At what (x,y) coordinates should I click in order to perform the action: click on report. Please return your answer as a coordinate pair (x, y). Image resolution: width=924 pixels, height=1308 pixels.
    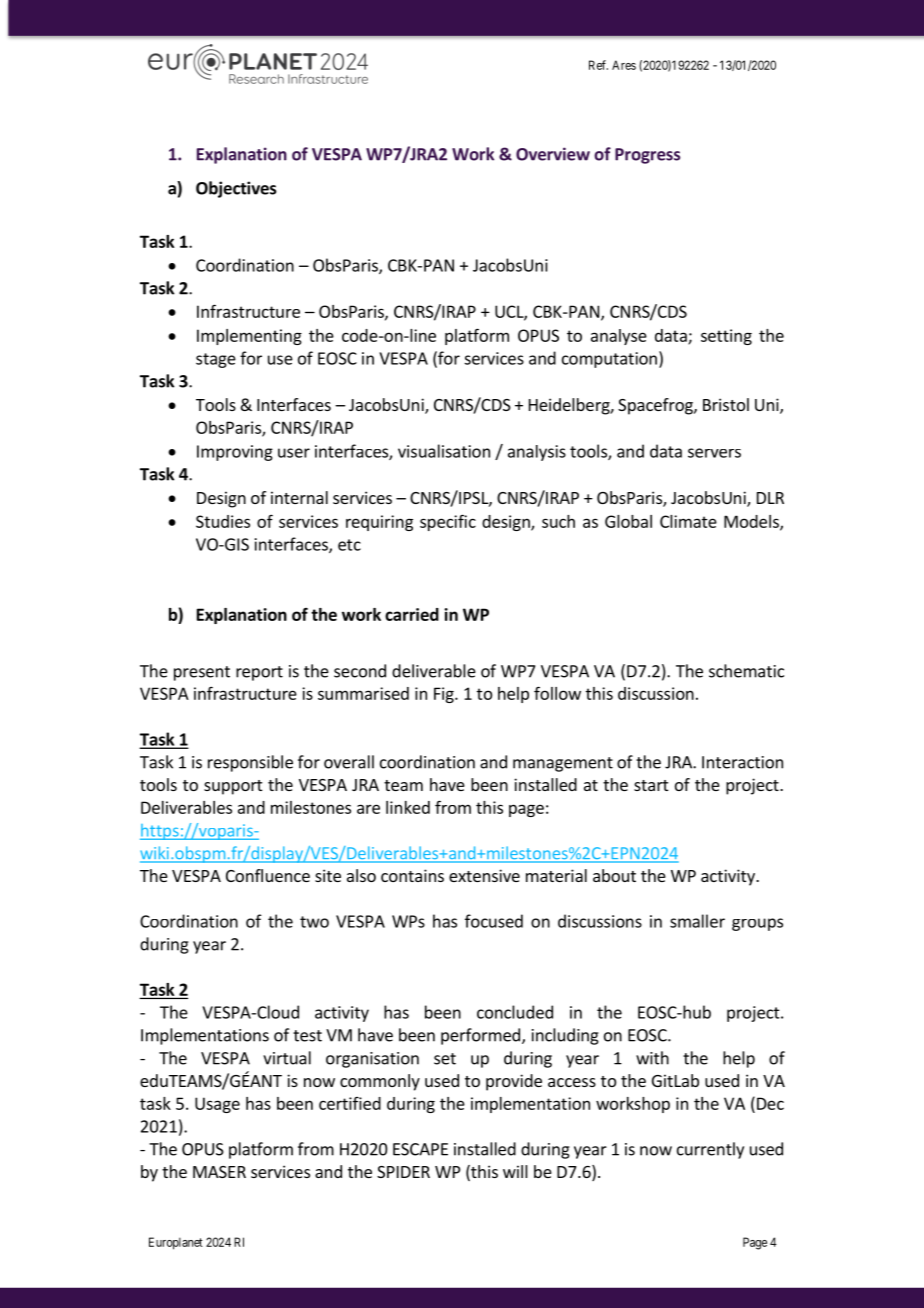
    Looking at the image, I should click on (259, 673).
